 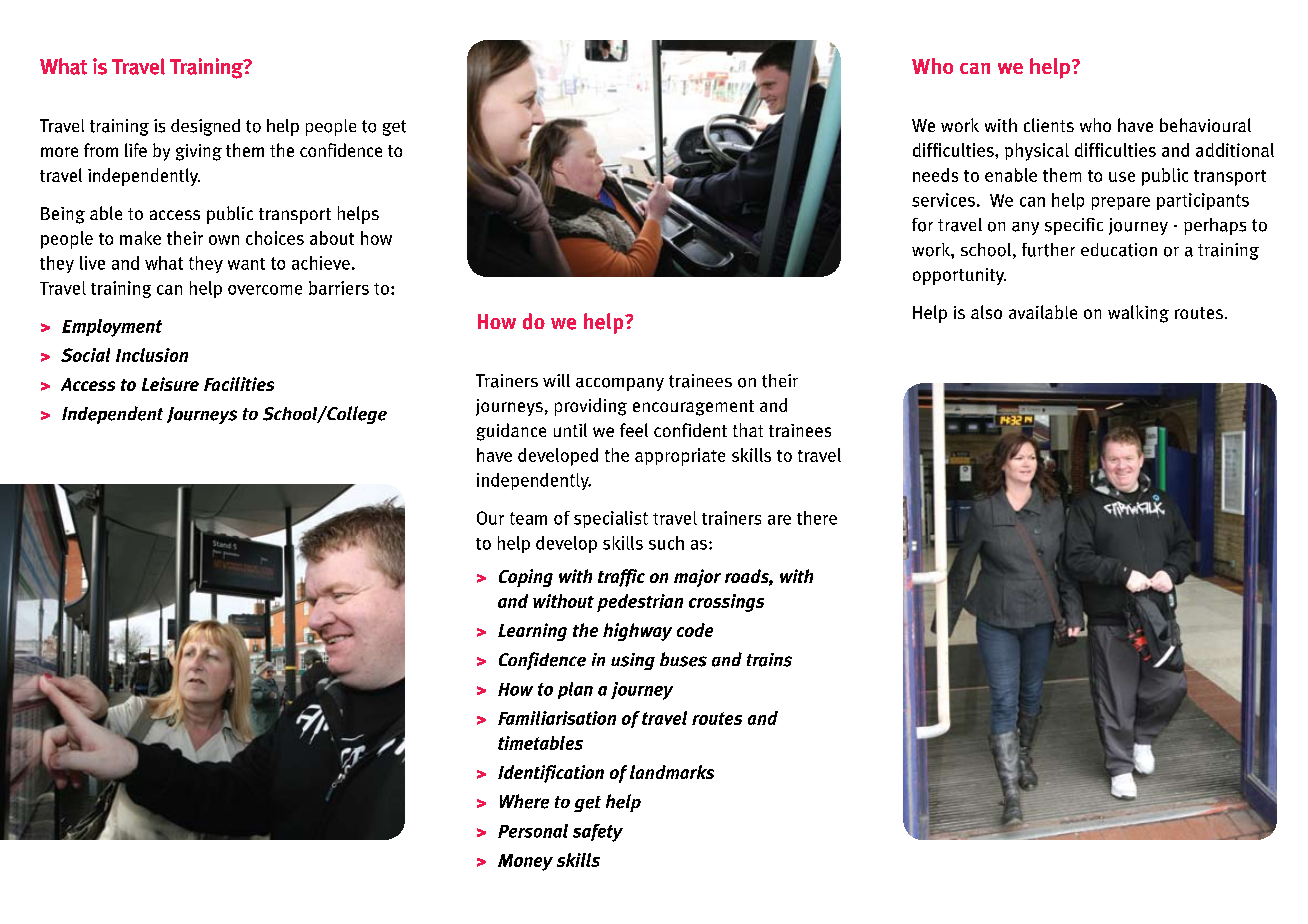 I want to click on giving, so click(x=199, y=152).
